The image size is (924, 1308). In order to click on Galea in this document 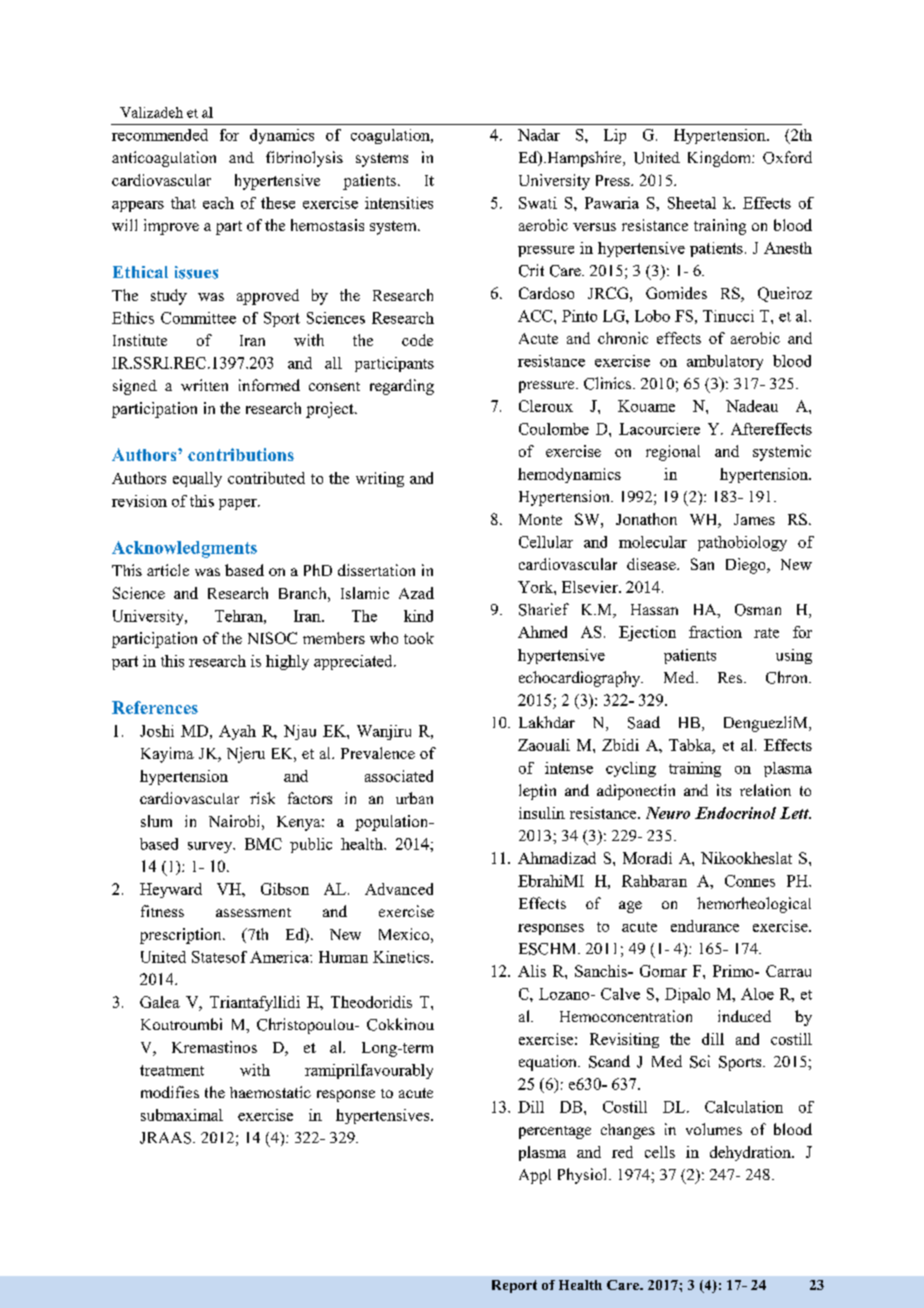, I will do `click(160, 1002)`.
